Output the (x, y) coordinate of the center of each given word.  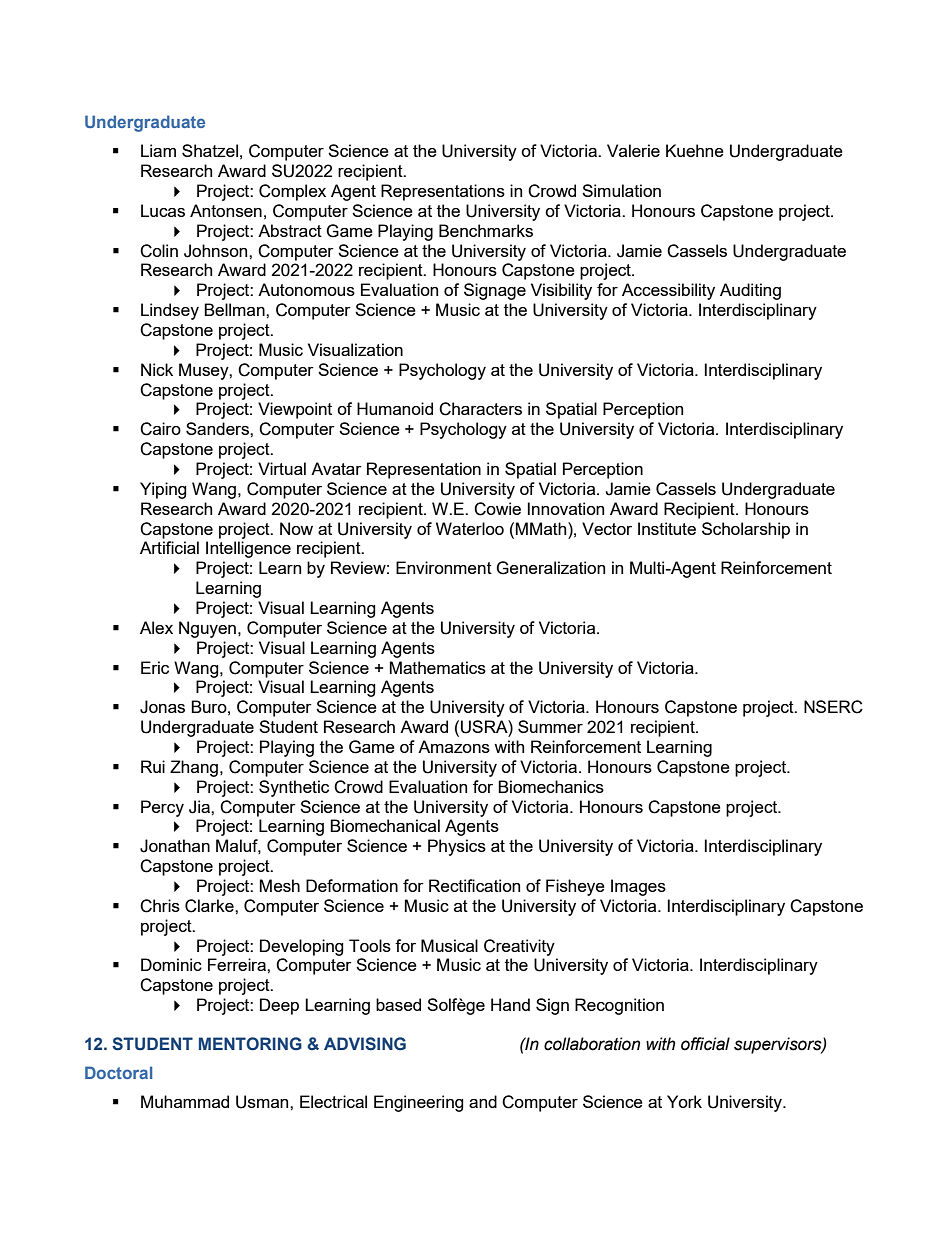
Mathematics (438, 667)
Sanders (218, 428)
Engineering (419, 1103)
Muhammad (185, 1101)
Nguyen (207, 629)
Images (638, 887)
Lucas (163, 210)
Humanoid (395, 408)
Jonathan (175, 846)
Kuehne (695, 150)
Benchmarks (486, 230)
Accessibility (668, 291)
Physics (457, 847)
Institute (667, 528)
